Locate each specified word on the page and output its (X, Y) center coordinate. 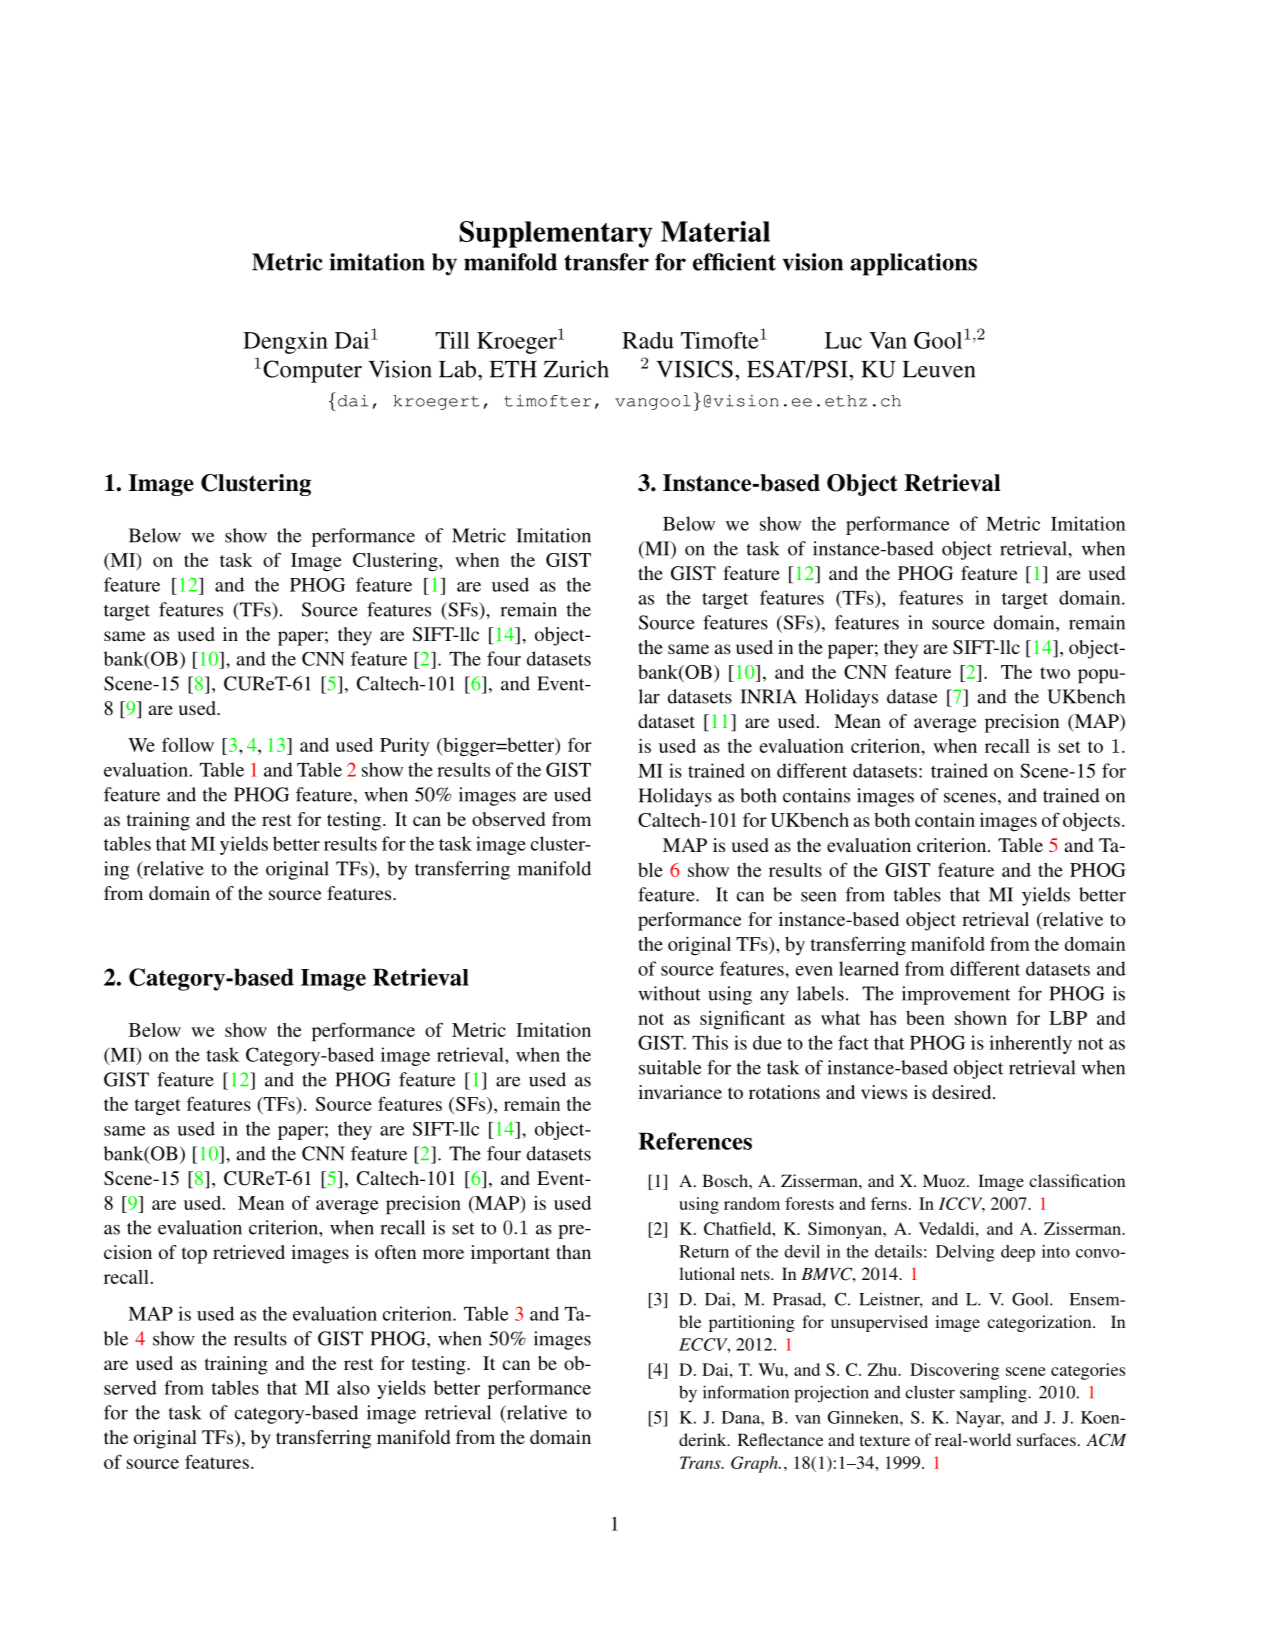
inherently (1030, 1044)
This (710, 1042)
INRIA (768, 696)
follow (188, 744)
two (1055, 673)
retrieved (249, 1252)
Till (452, 340)
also (353, 1387)
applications (913, 264)
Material (715, 231)
